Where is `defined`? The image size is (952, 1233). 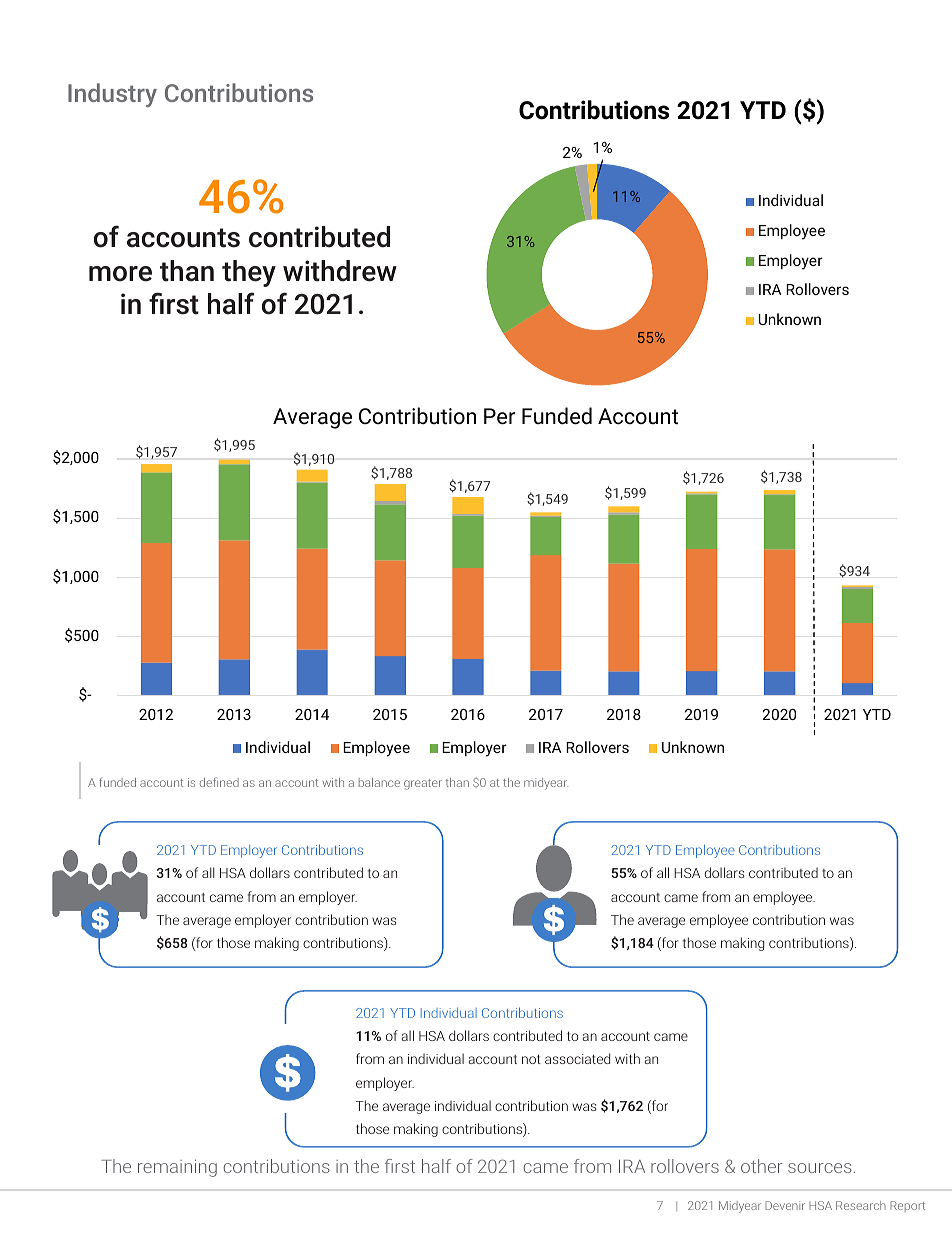
defined is located at coordinates (219, 782).
